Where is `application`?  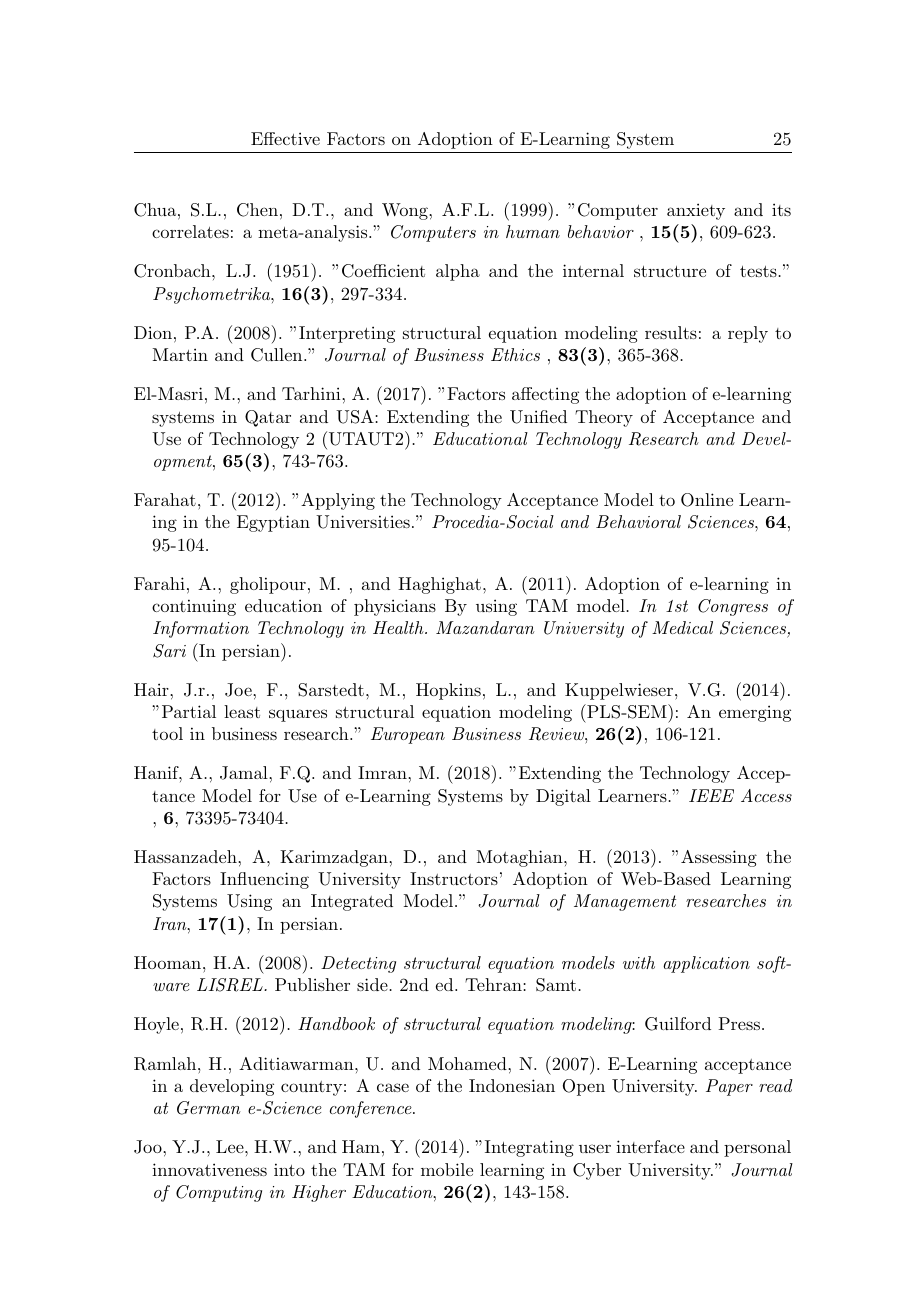
application is located at coordinates (706, 964).
